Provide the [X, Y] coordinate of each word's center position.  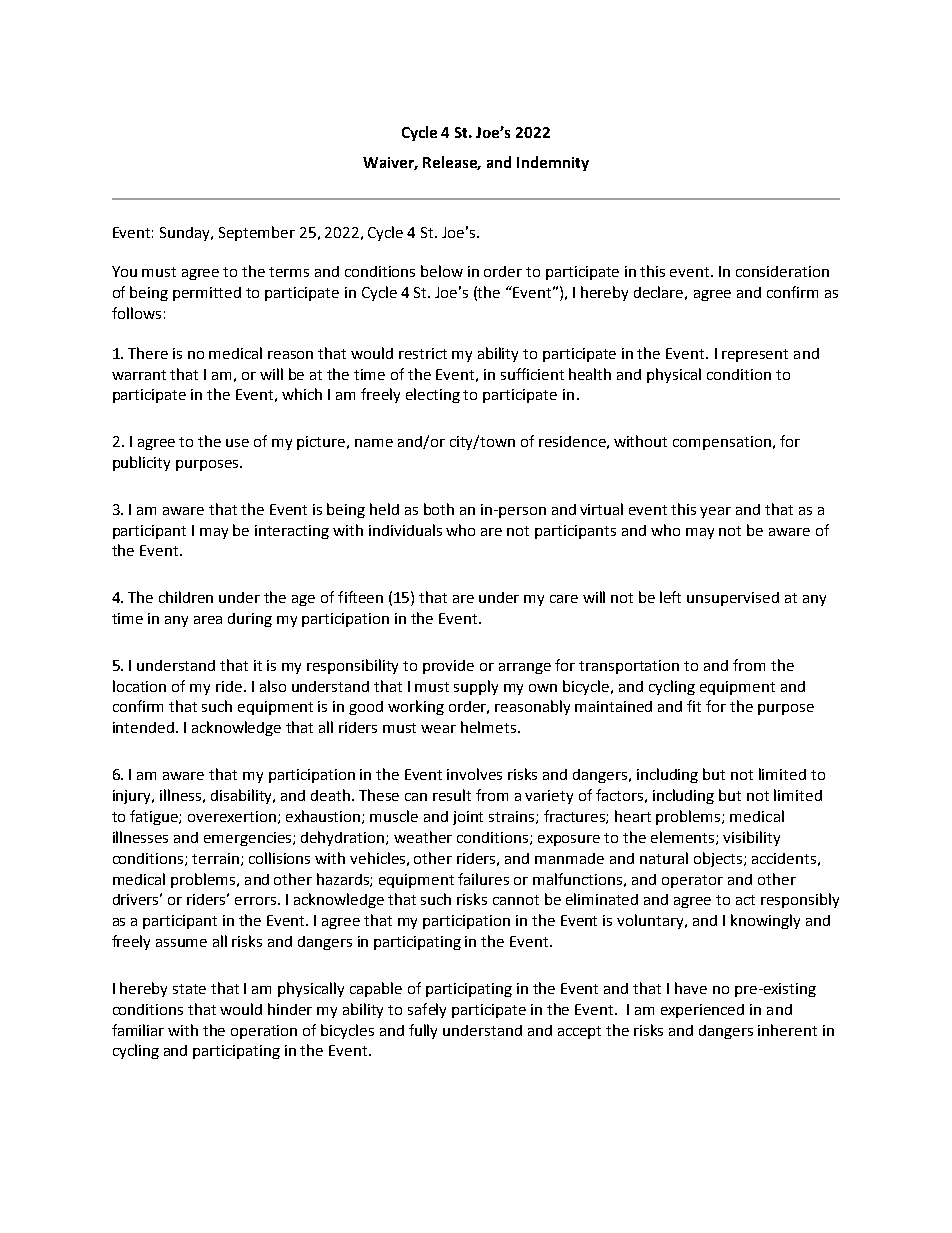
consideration [782, 271]
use [237, 443]
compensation [722, 443]
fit [694, 706]
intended [143, 727]
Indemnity [553, 163]
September [257, 233]
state [189, 989]
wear [438, 729]
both [439, 509]
